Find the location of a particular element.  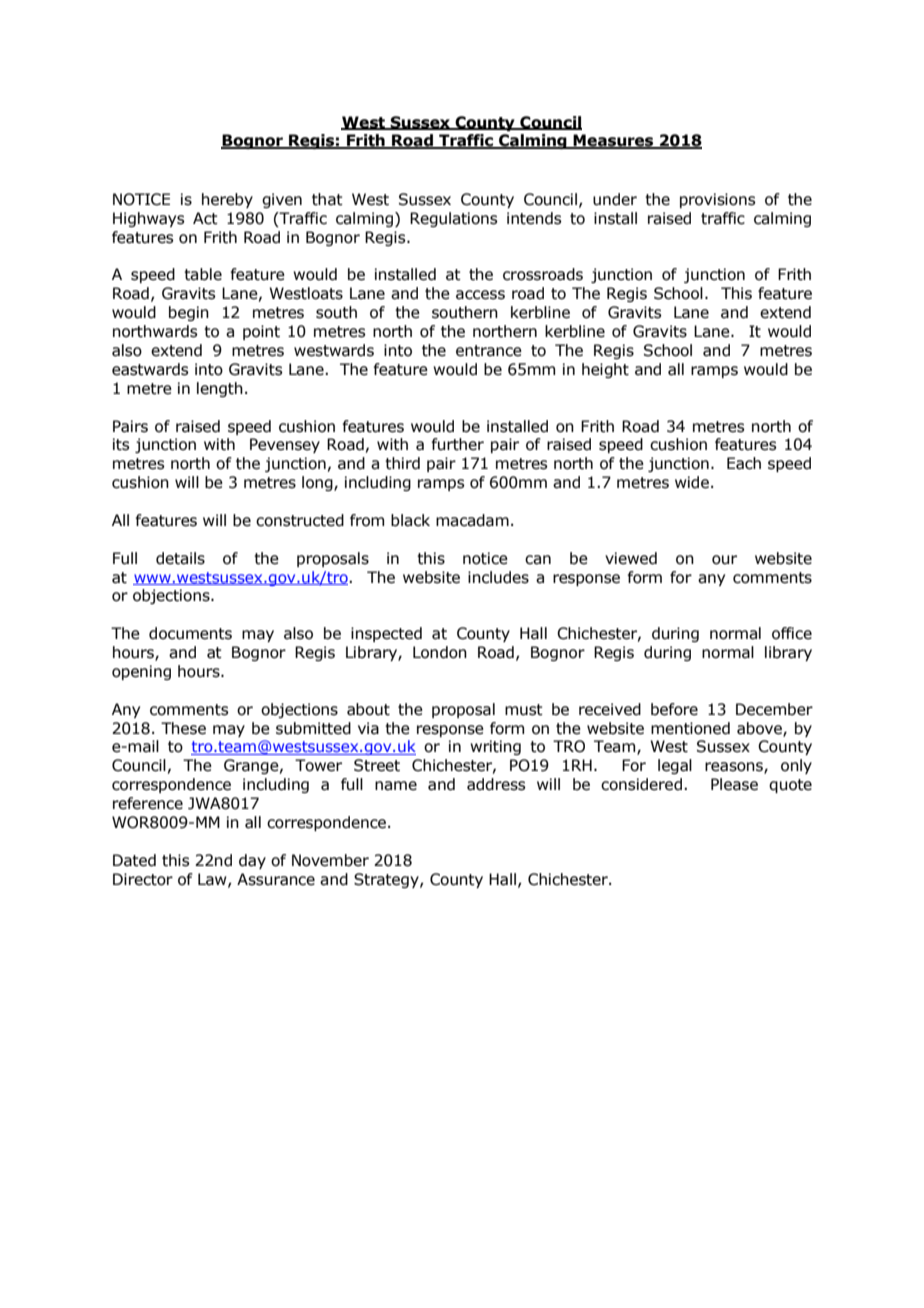

Regulations is located at coordinates (453, 219).
